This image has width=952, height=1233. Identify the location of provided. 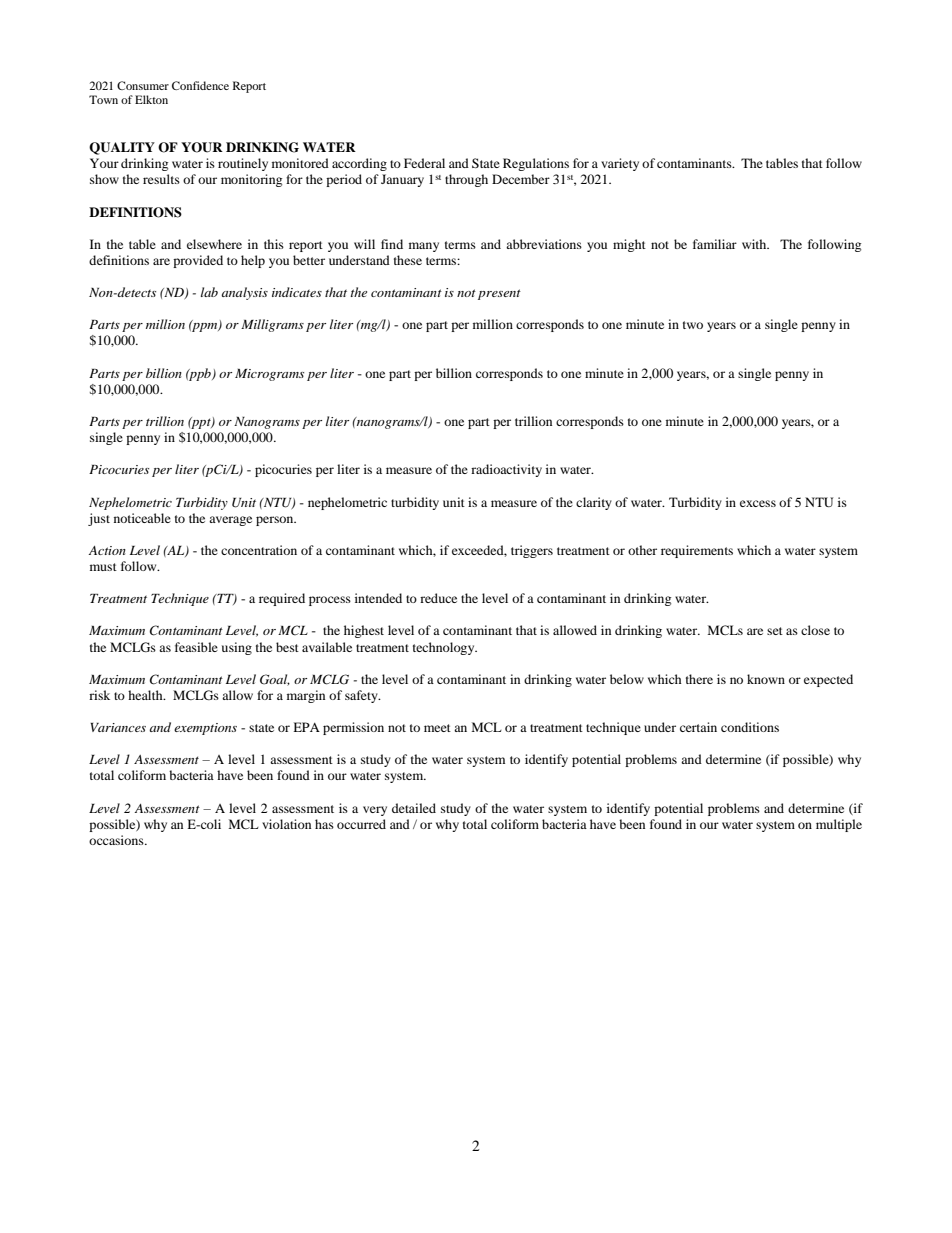
(198, 261).
